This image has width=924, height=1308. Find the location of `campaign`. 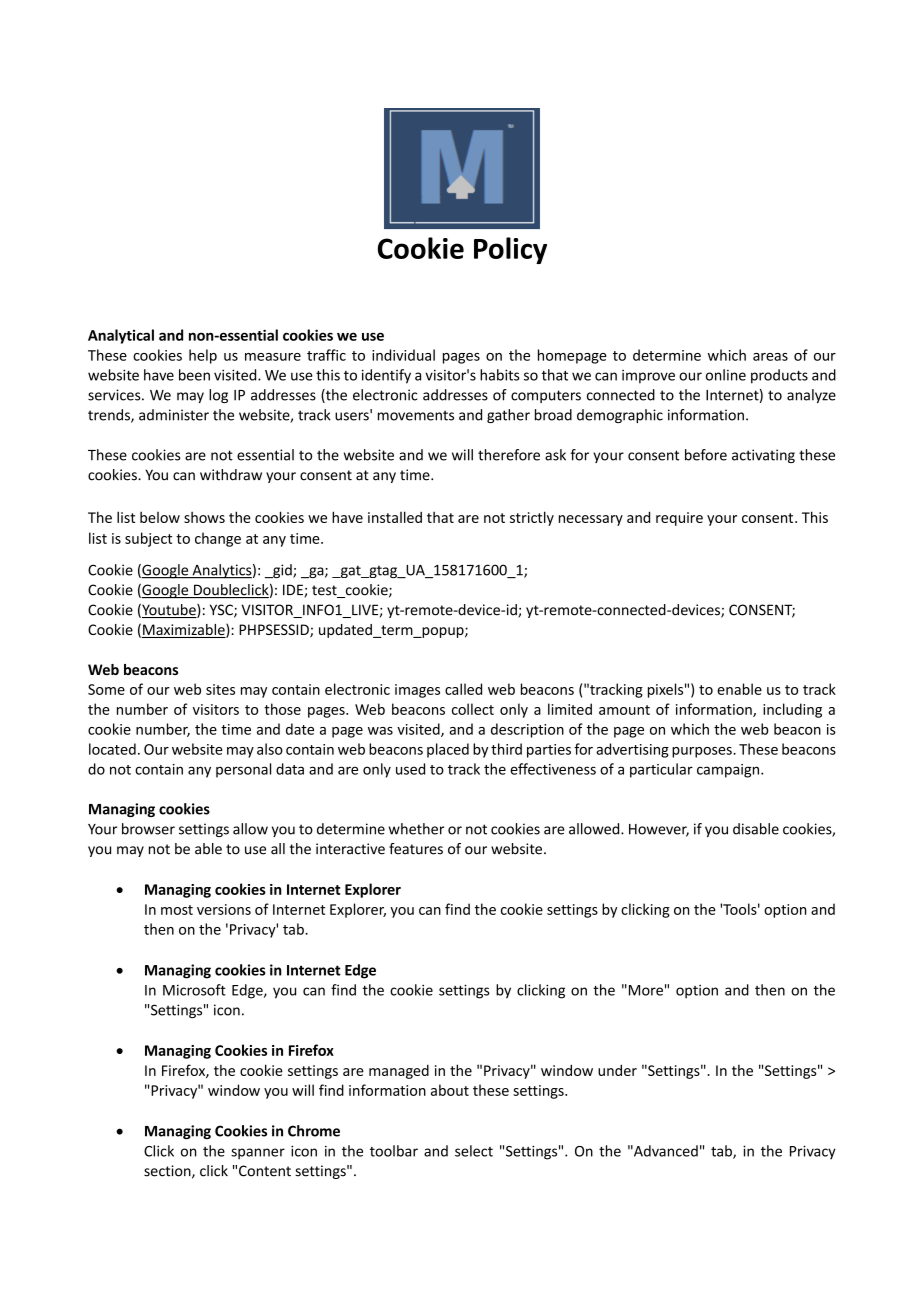

campaign is located at coordinates (729, 771).
